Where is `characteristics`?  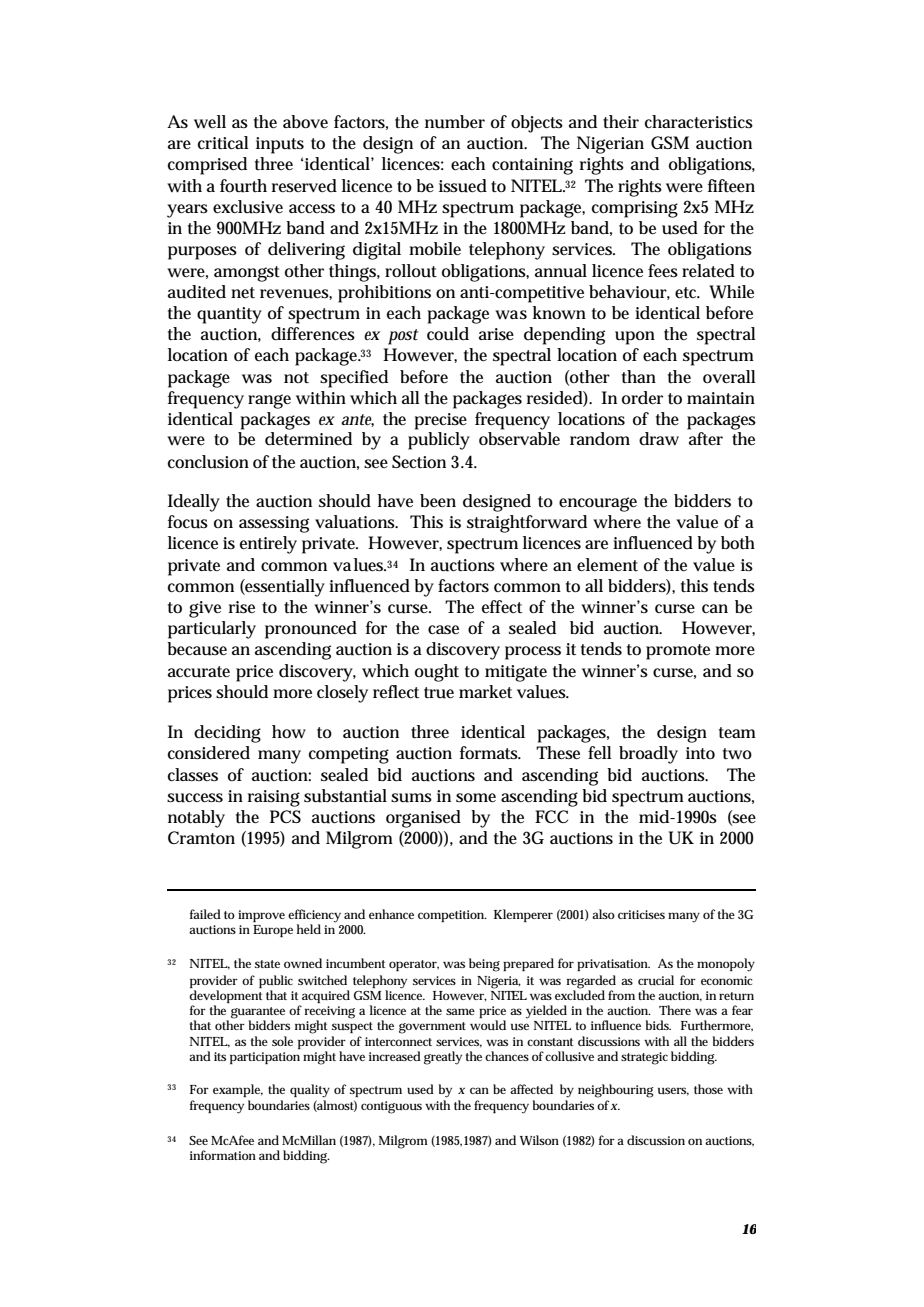 characteristics is located at coordinates (699, 122).
